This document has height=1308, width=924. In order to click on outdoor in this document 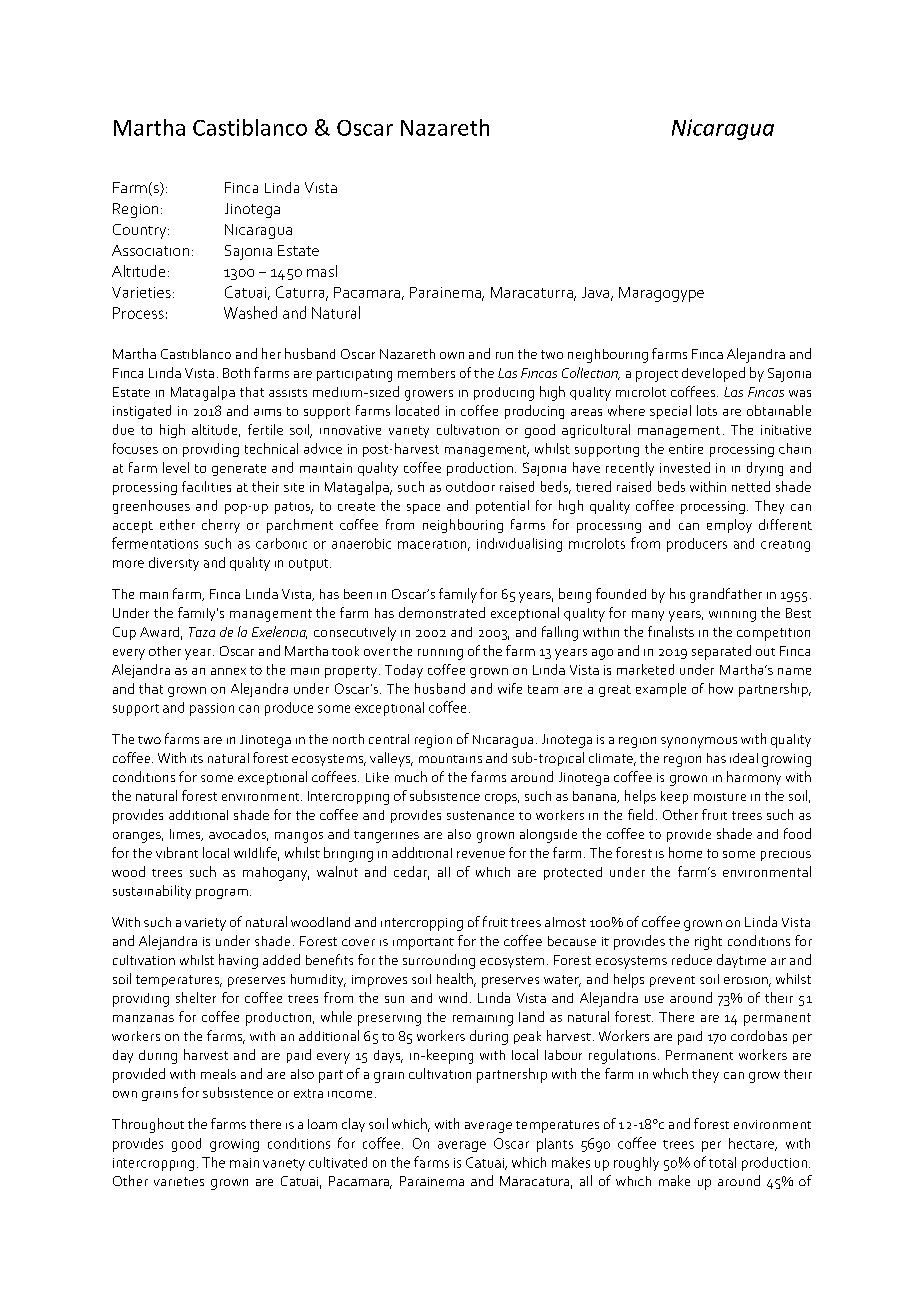, I will do `click(470, 486)`.
